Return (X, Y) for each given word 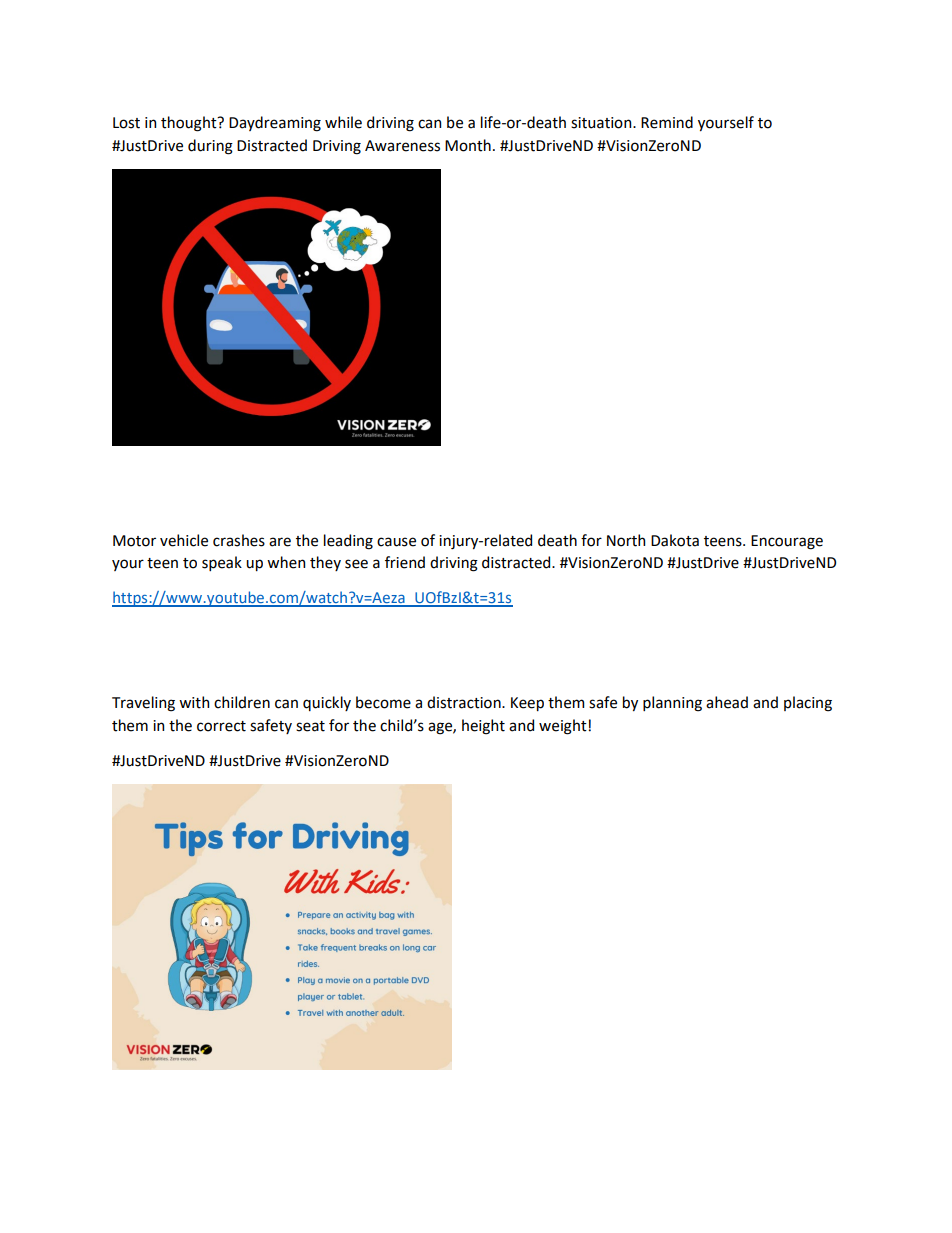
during (210, 147)
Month (468, 145)
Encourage (787, 542)
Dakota (675, 540)
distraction (465, 702)
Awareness (402, 146)
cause (396, 542)
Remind (667, 122)
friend (405, 562)
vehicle (184, 540)
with (194, 702)
